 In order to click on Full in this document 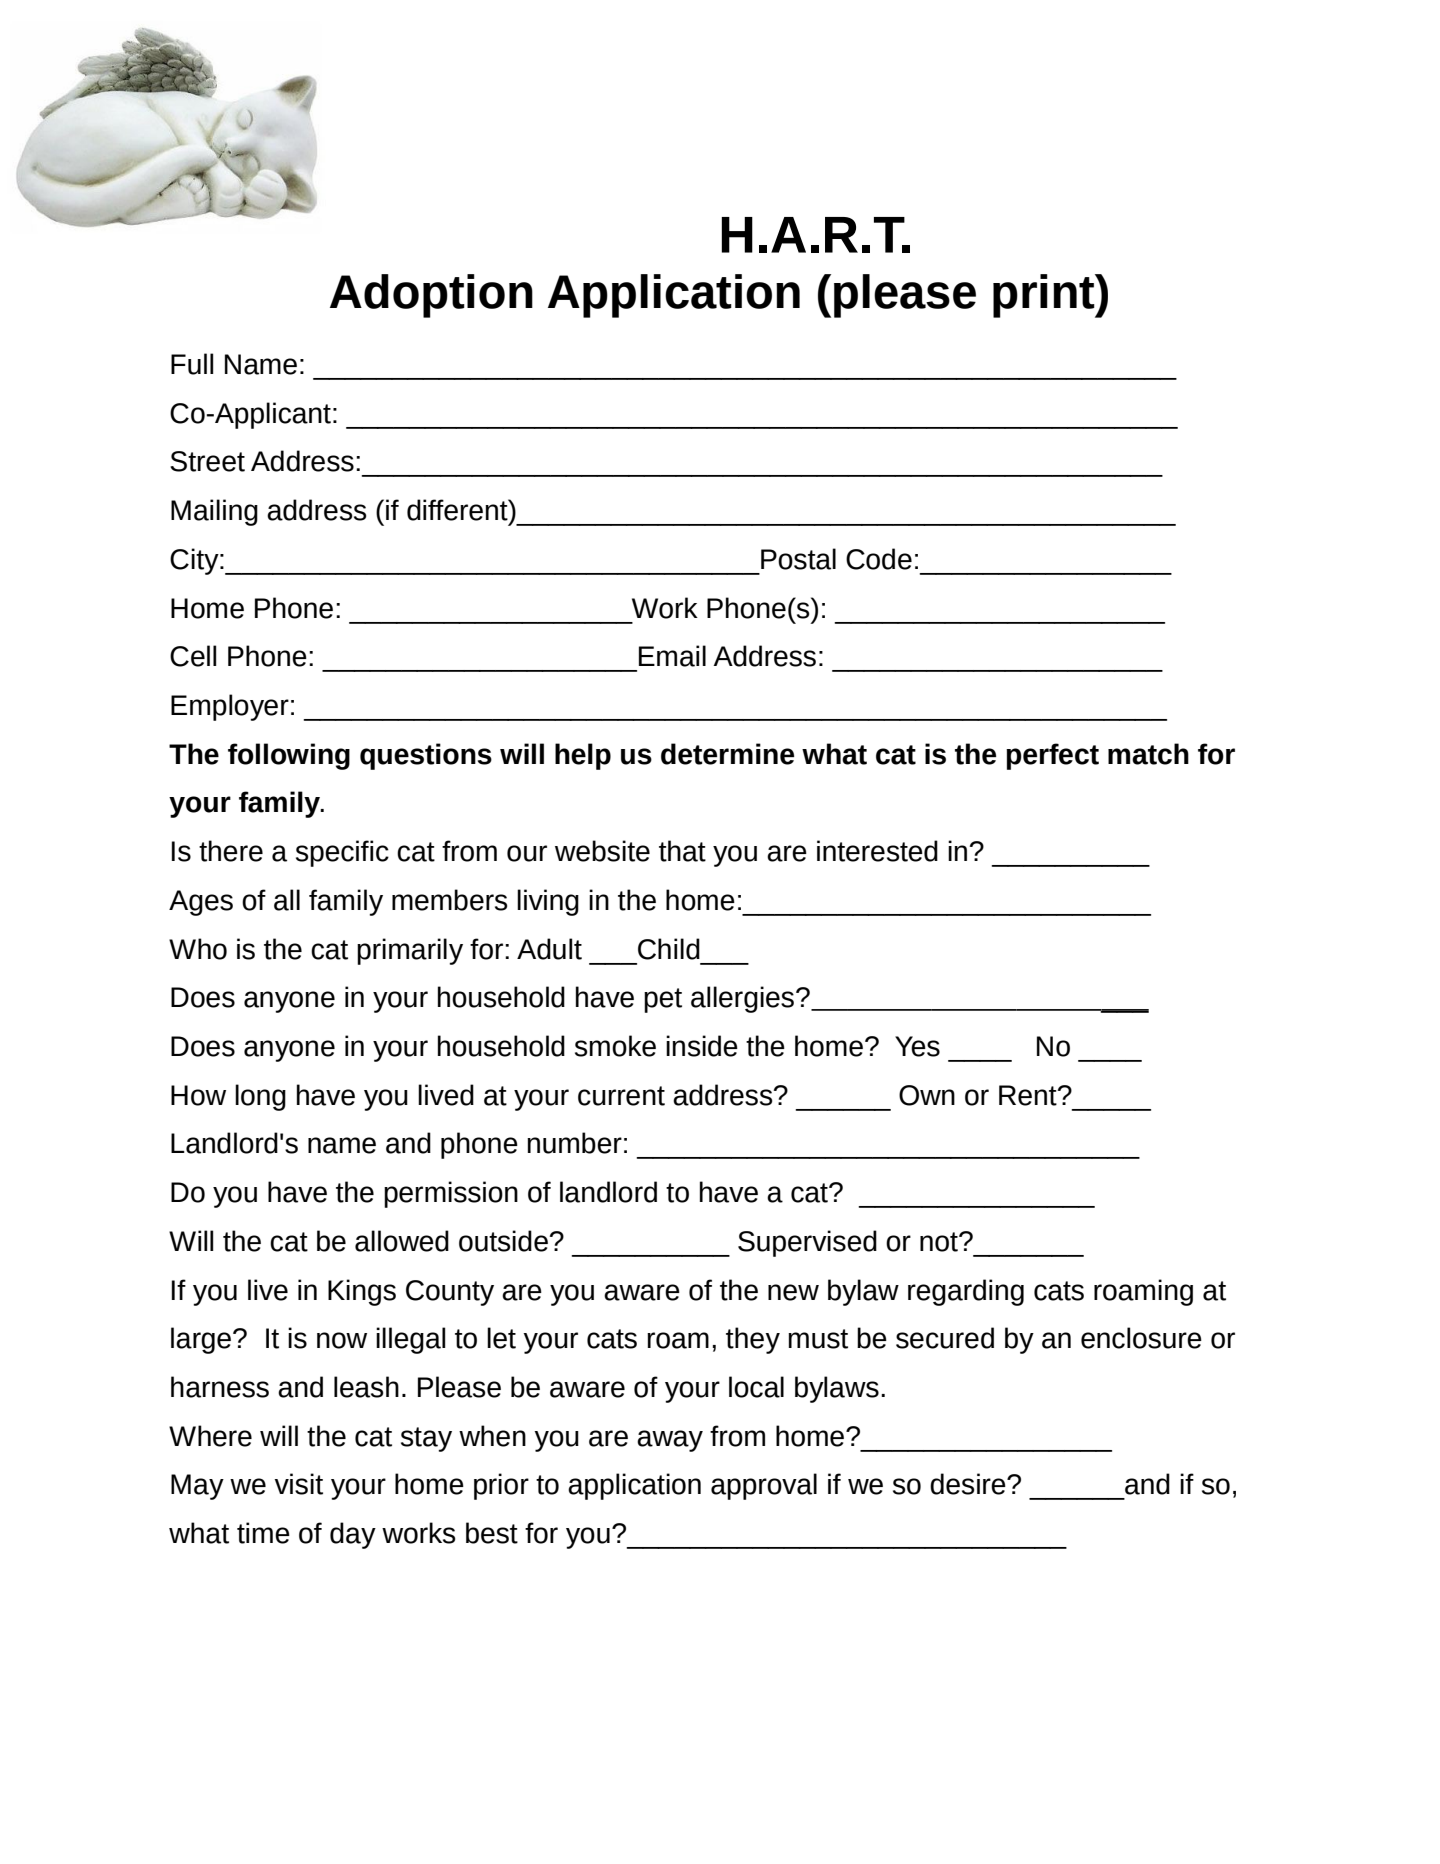, I will do `click(192, 364)`.
